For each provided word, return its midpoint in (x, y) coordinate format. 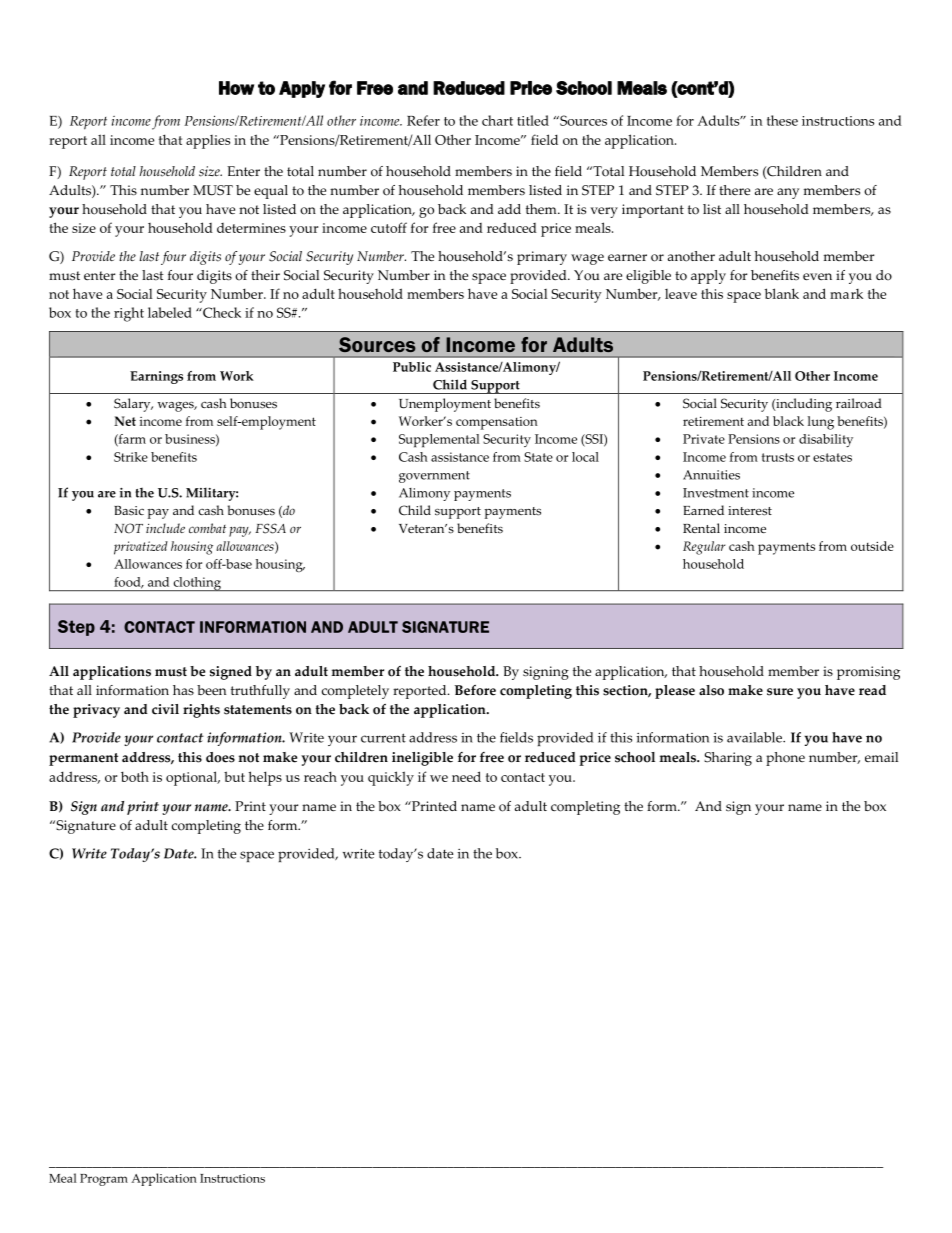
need (466, 776)
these (782, 120)
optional (193, 778)
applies (208, 142)
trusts (778, 457)
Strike (131, 457)
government (434, 477)
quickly (391, 778)
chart (497, 120)
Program (104, 1180)
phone (785, 759)
